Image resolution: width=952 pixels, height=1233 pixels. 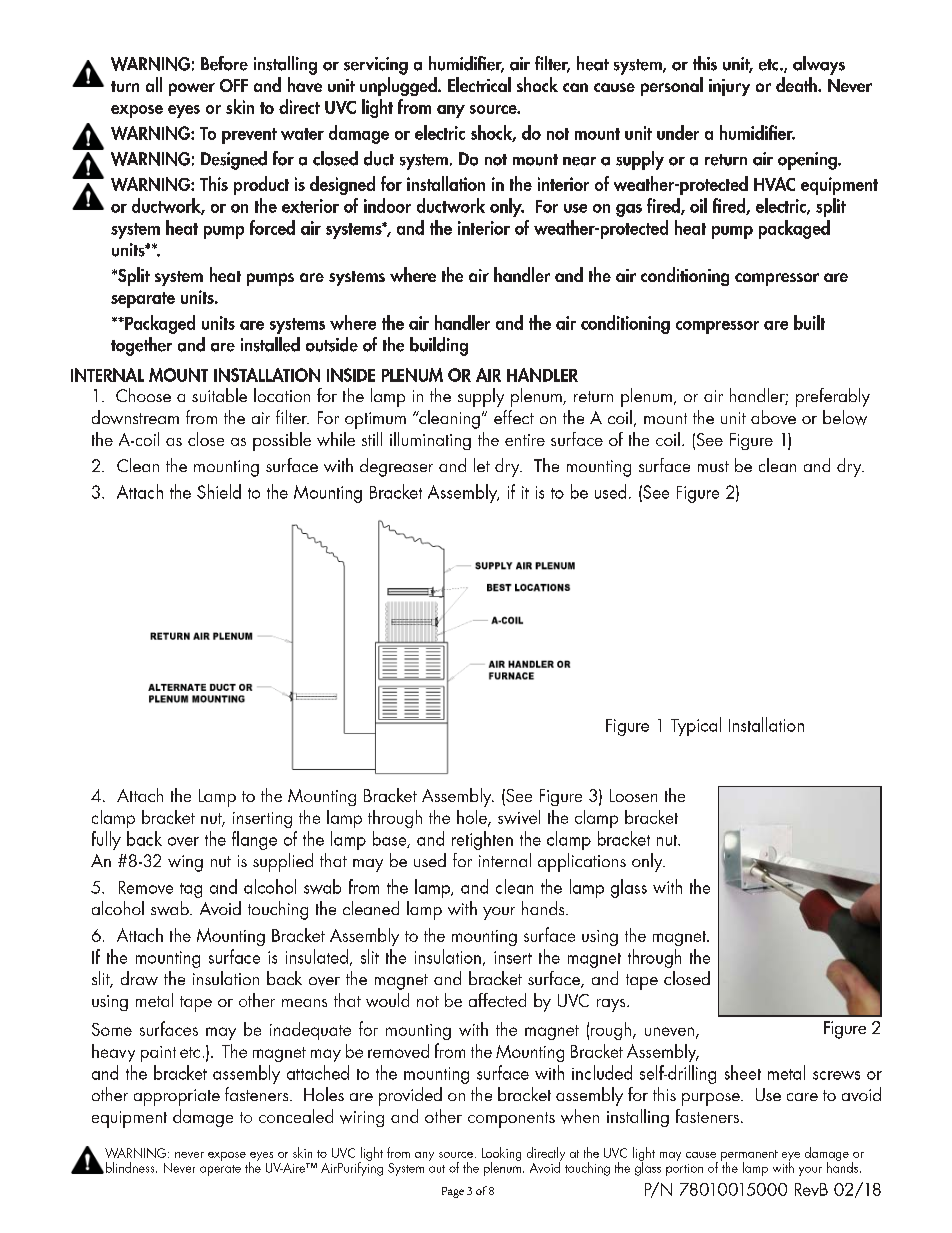 What do you see at coordinates (749, 1156) in the screenshot?
I see `permanent` at bounding box center [749, 1156].
